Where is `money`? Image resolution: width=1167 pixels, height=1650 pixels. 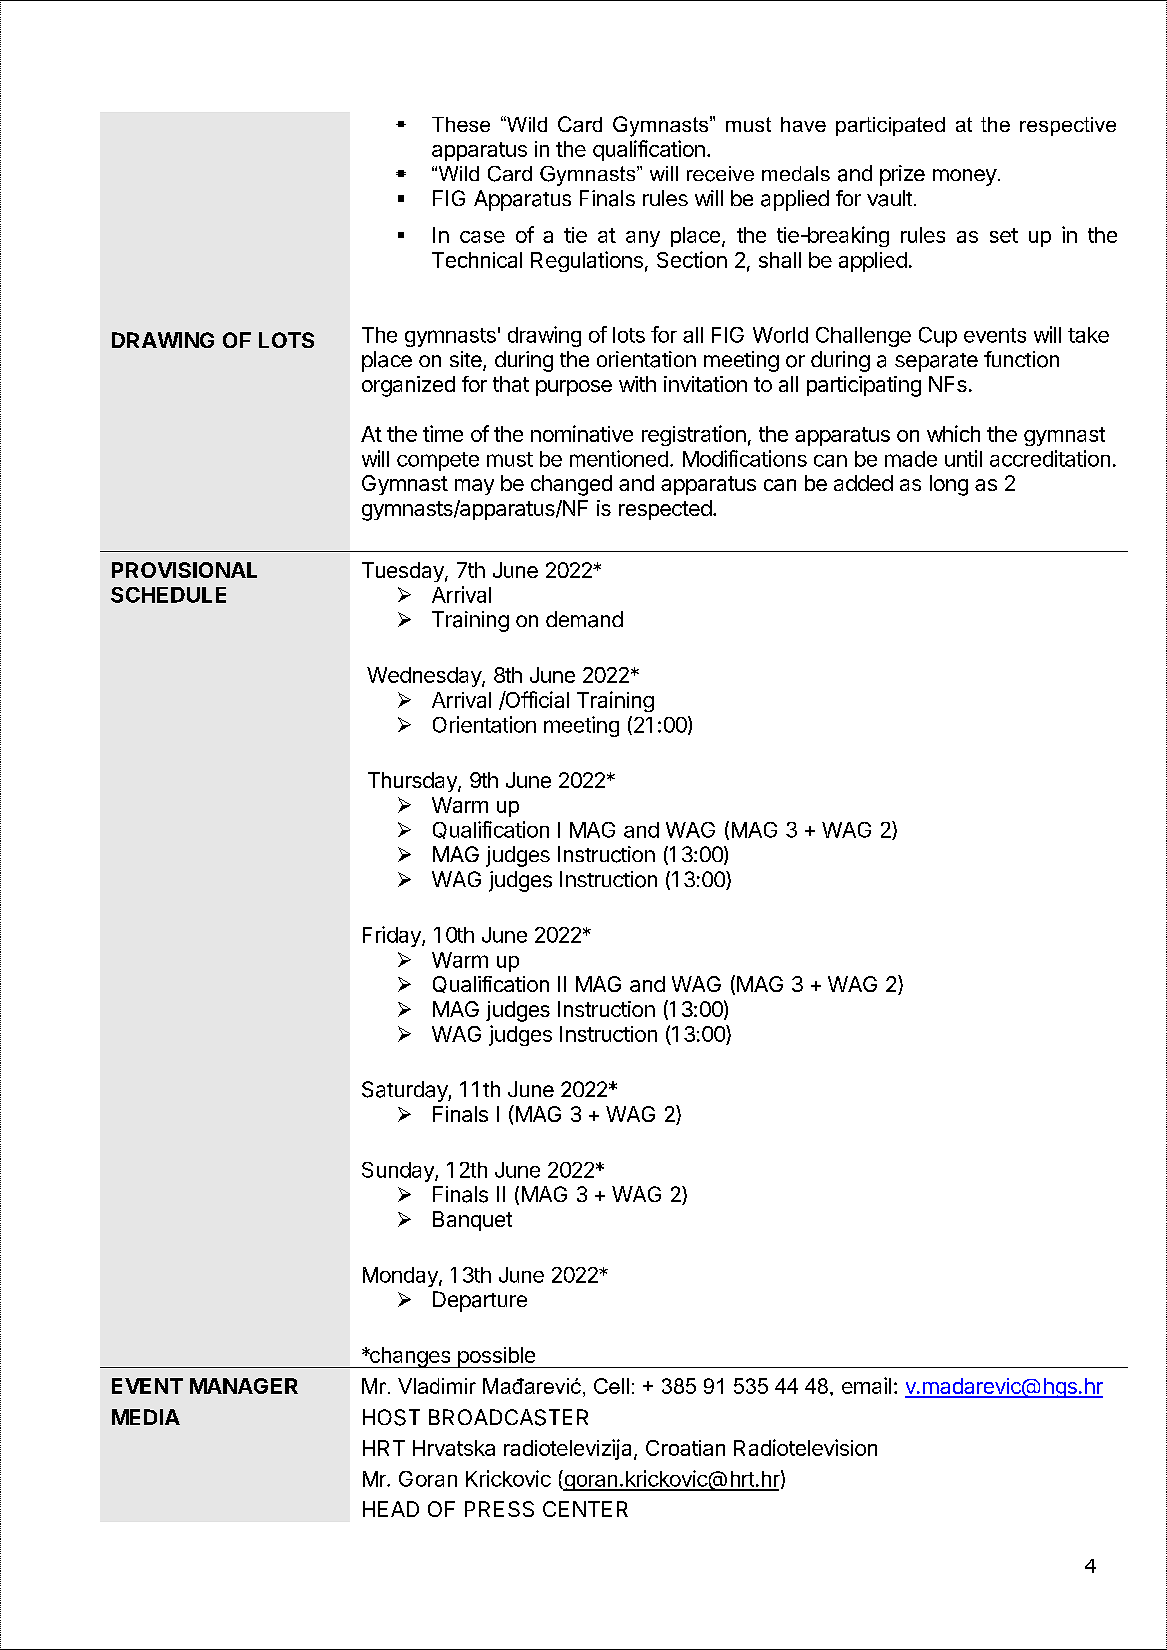 money is located at coordinates (965, 177).
